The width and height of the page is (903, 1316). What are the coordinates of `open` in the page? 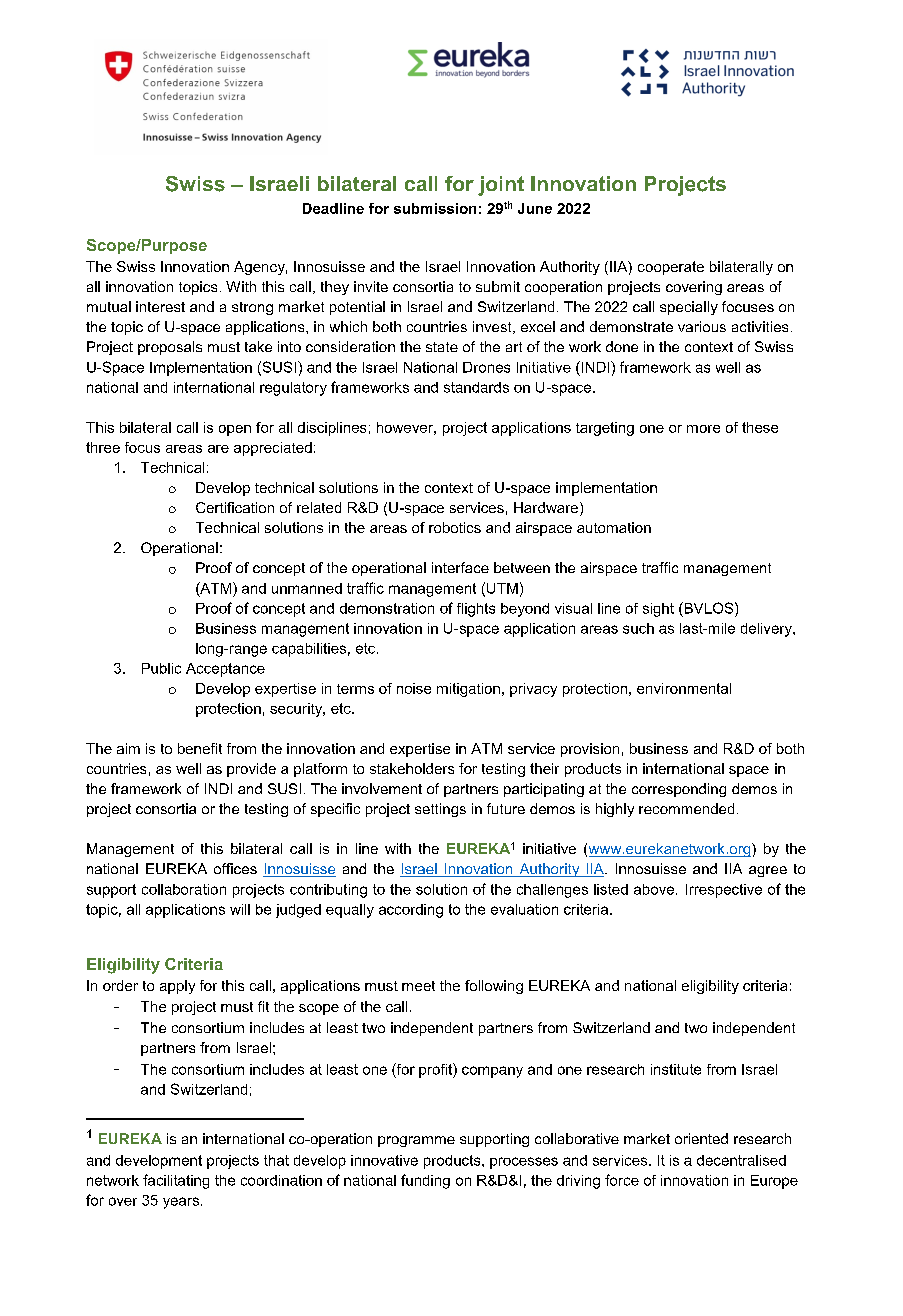 It's located at (235, 430).
